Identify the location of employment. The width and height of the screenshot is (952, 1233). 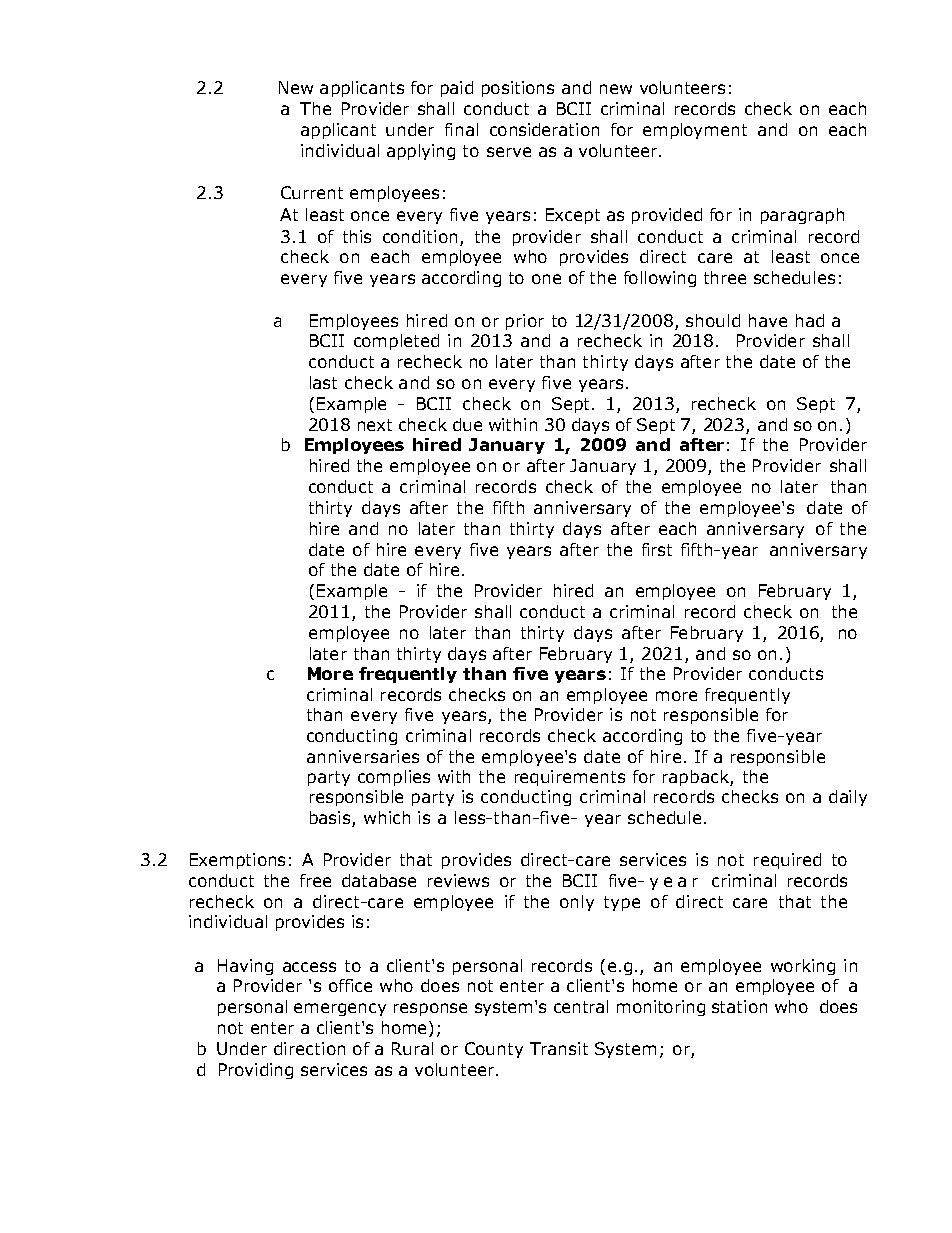
(695, 131).
